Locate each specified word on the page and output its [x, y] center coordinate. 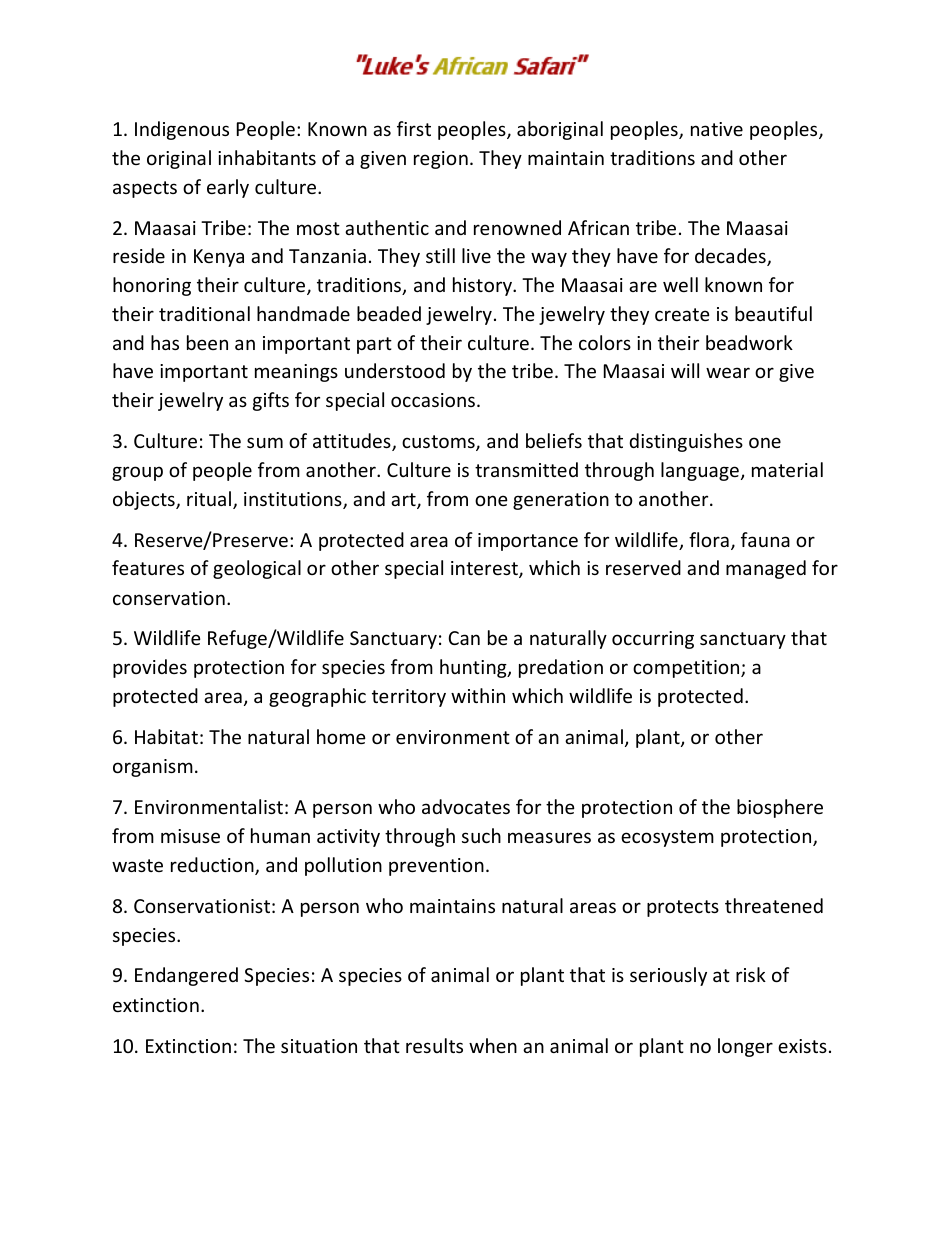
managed [766, 569]
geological [257, 569]
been [207, 342]
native [717, 129]
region [441, 160]
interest [485, 569]
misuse [190, 836]
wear [728, 372]
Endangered [186, 976]
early [228, 188]
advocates [466, 806]
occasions [433, 400]
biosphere [780, 808]
